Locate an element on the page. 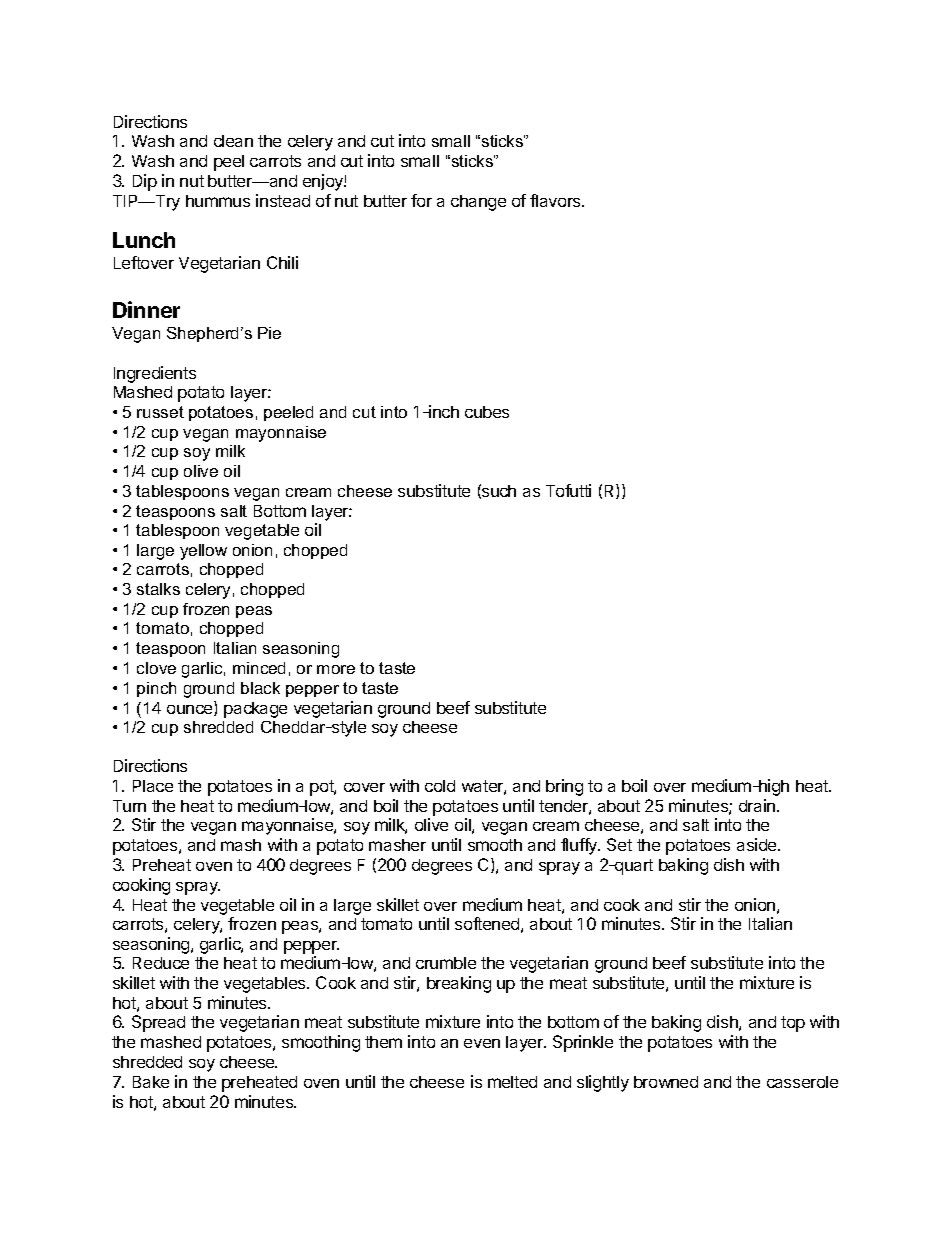  cubes is located at coordinates (487, 412).
